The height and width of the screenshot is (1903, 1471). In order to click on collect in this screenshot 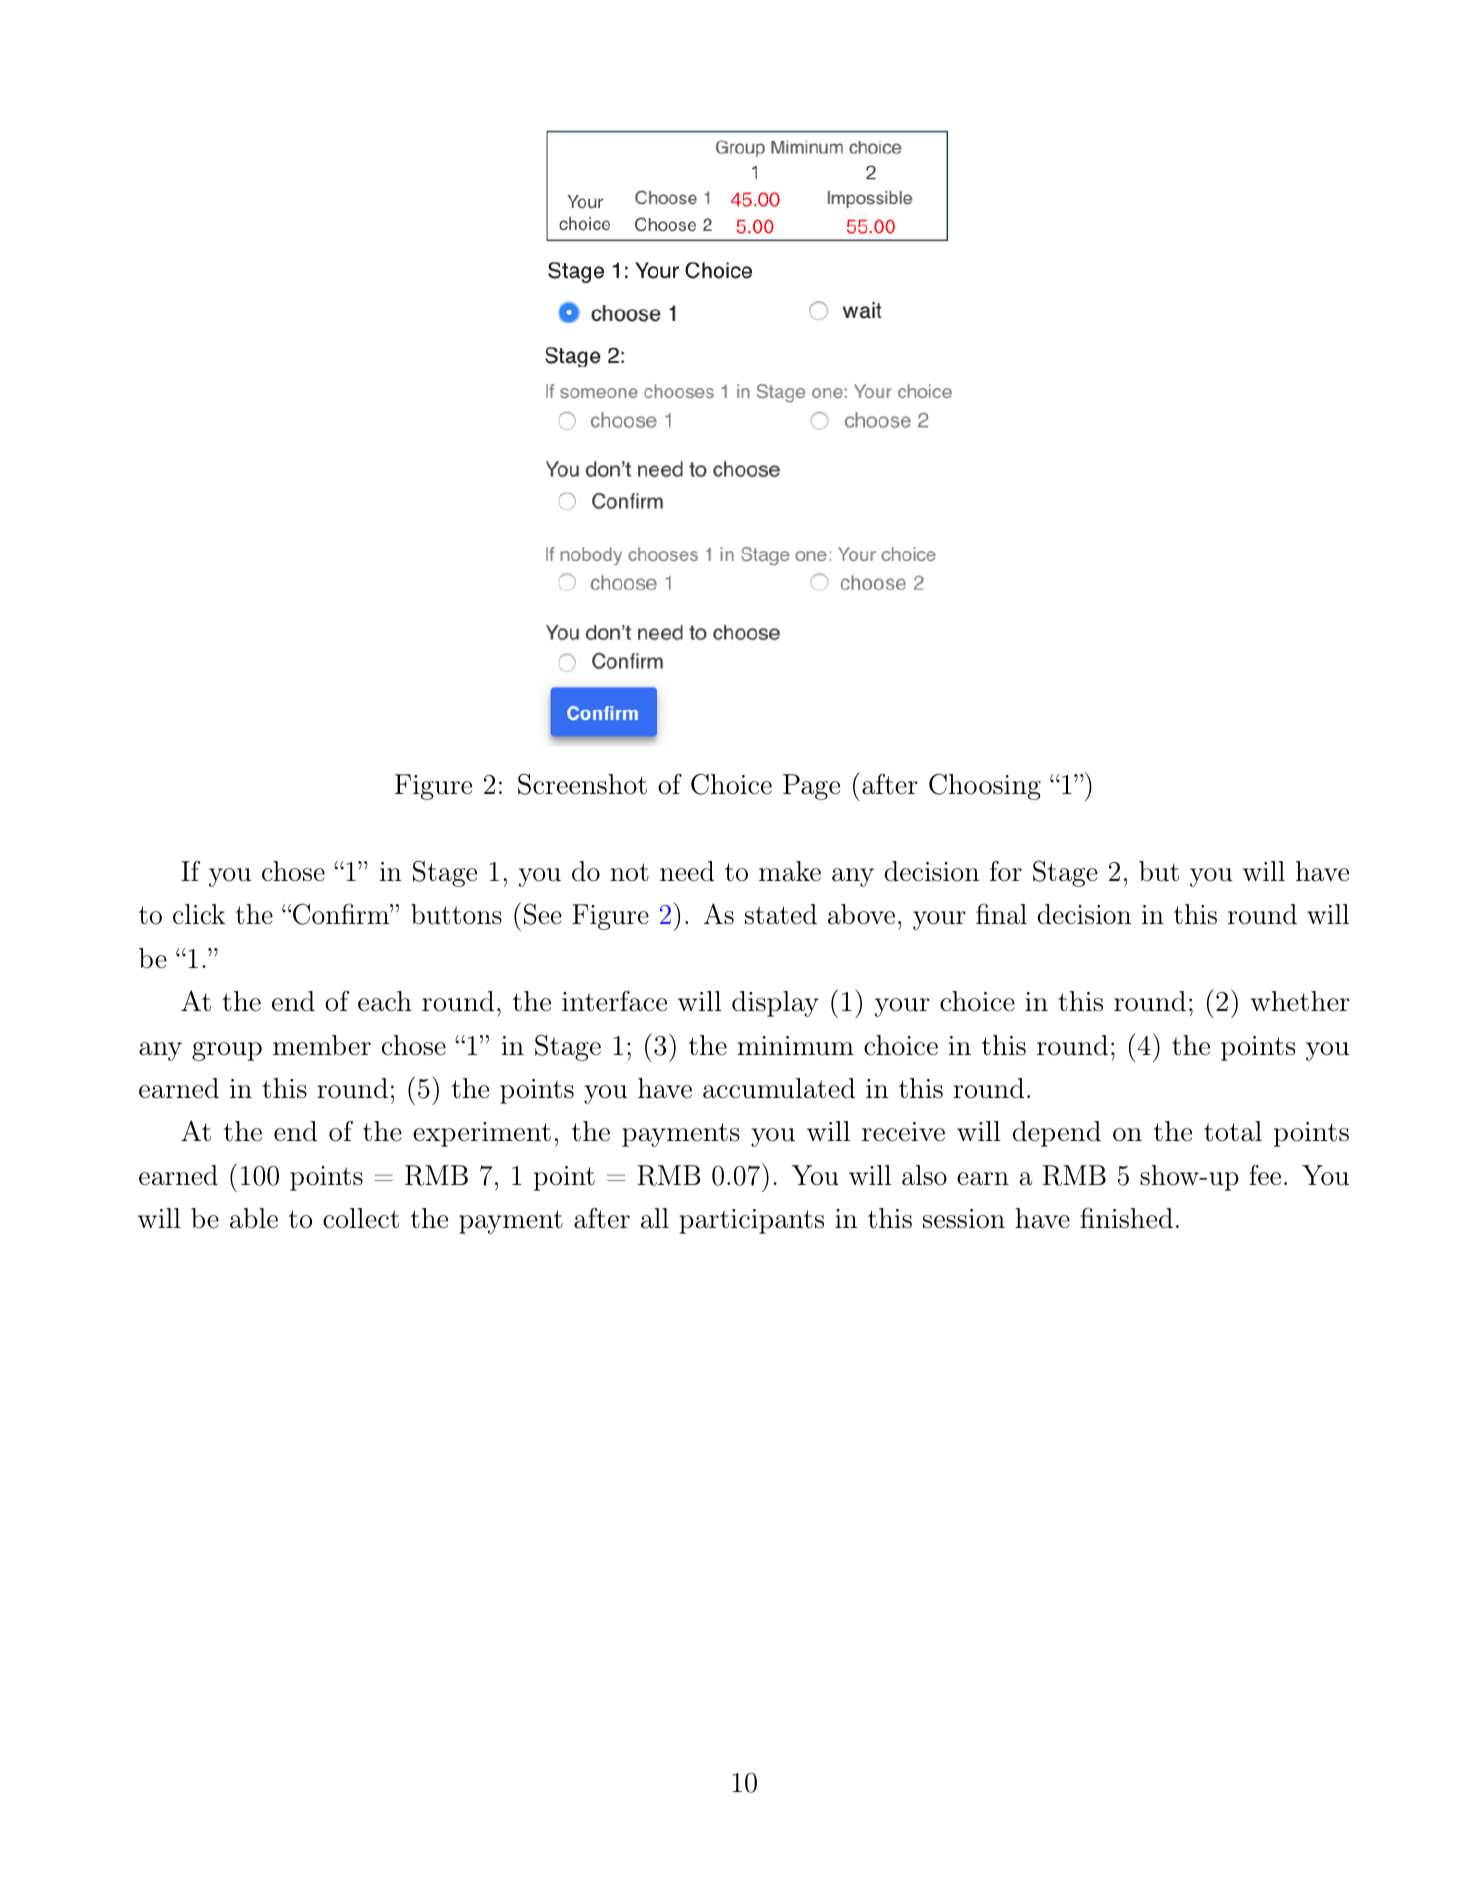, I will do `click(361, 1218)`.
